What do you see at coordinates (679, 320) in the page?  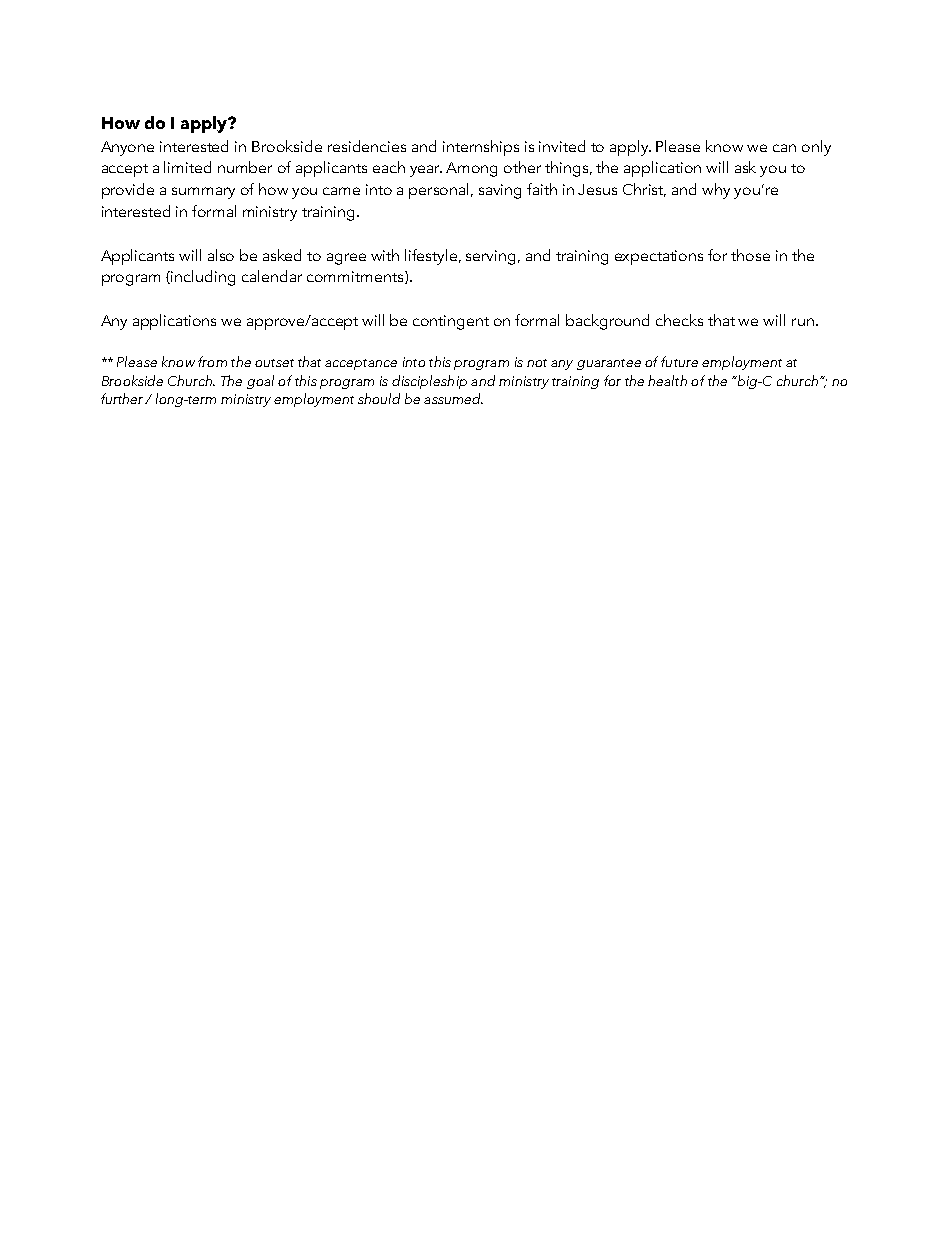 I see `checks` at bounding box center [679, 320].
